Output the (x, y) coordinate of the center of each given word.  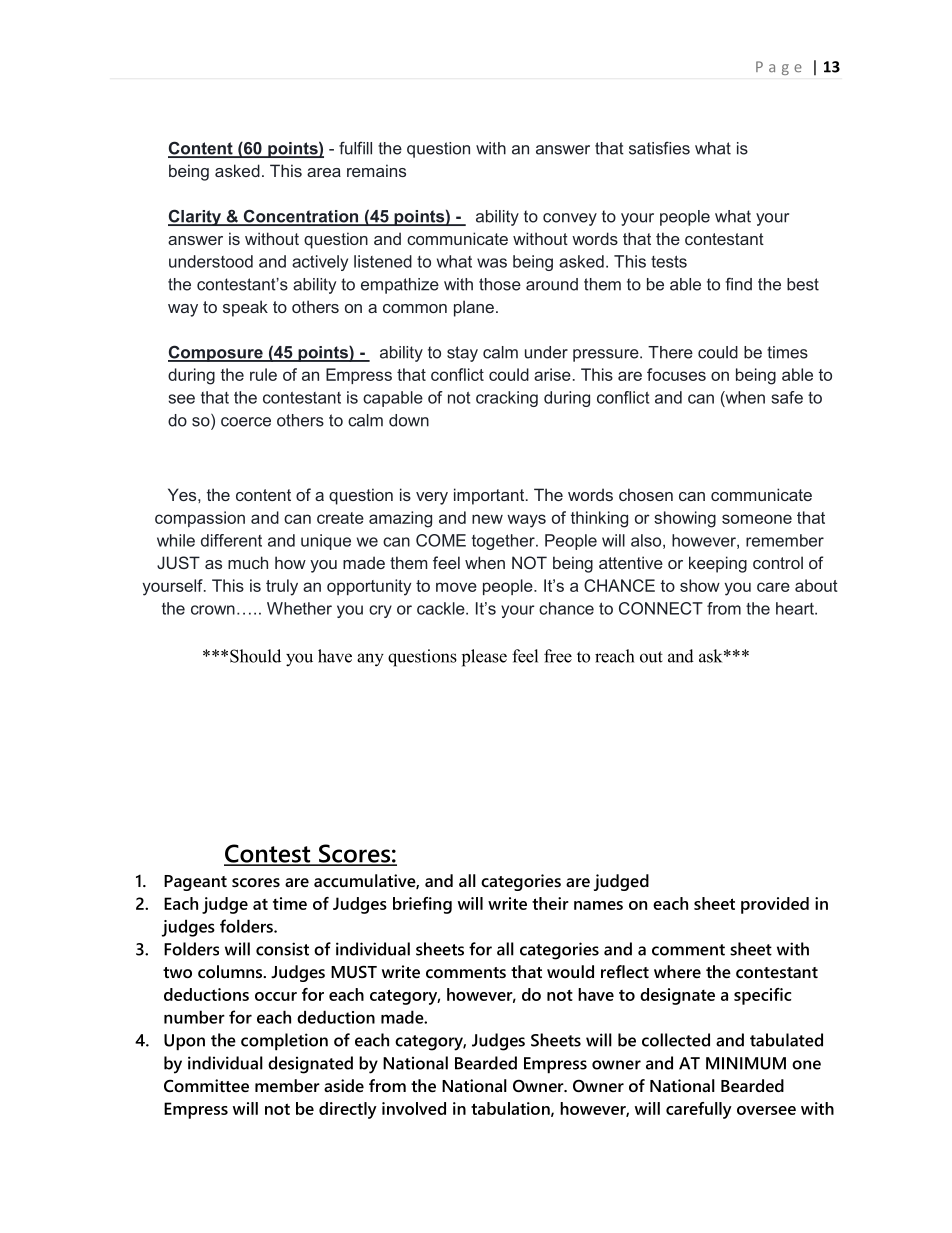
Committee (206, 1085)
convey (570, 219)
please (484, 658)
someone (757, 519)
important (490, 496)
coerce (246, 422)
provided (775, 905)
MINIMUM (746, 1063)
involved (414, 1108)
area (324, 172)
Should (255, 656)
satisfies (659, 148)
